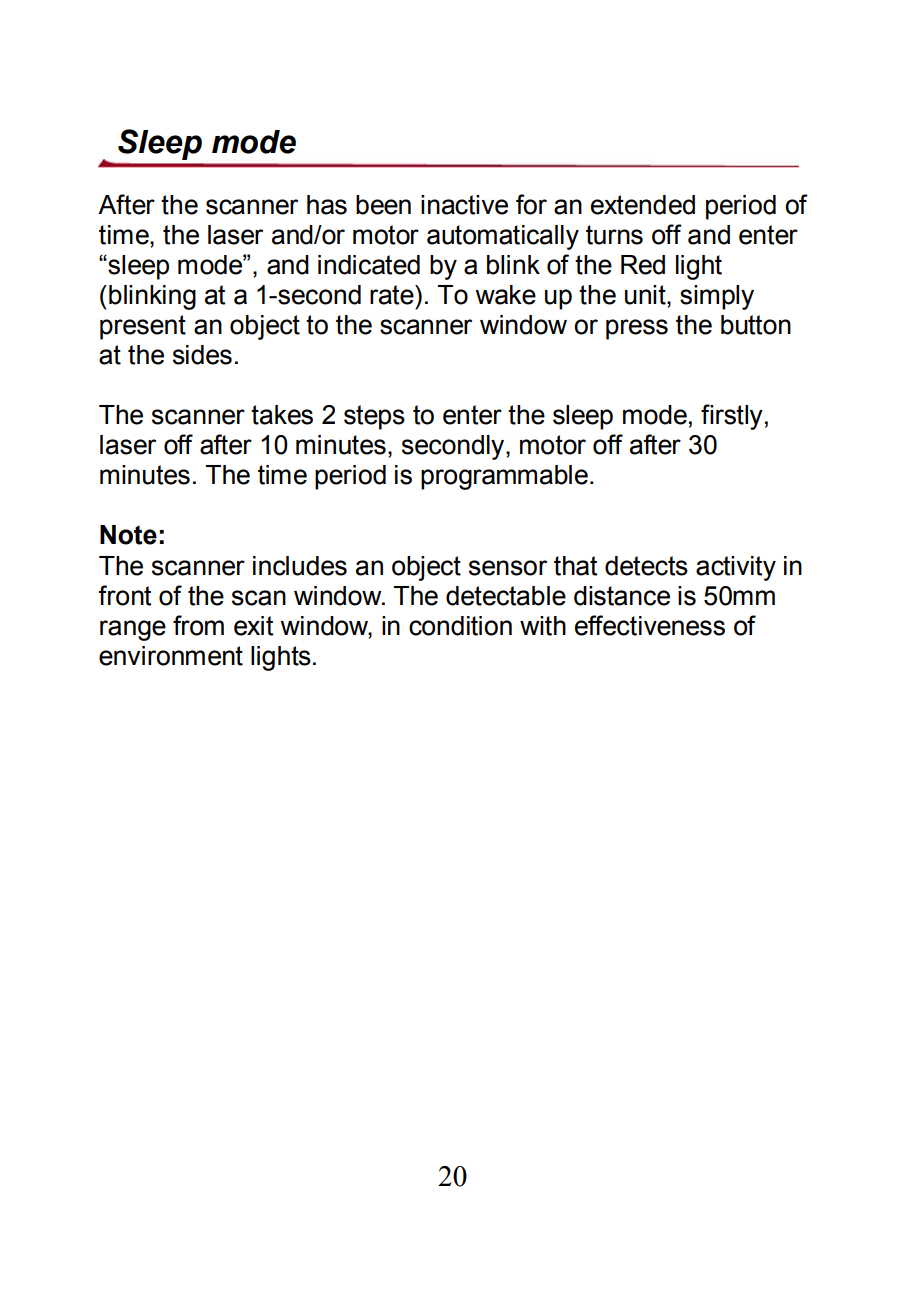 The image size is (905, 1316). What do you see at coordinates (643, 205) in the screenshot?
I see `extended` at bounding box center [643, 205].
